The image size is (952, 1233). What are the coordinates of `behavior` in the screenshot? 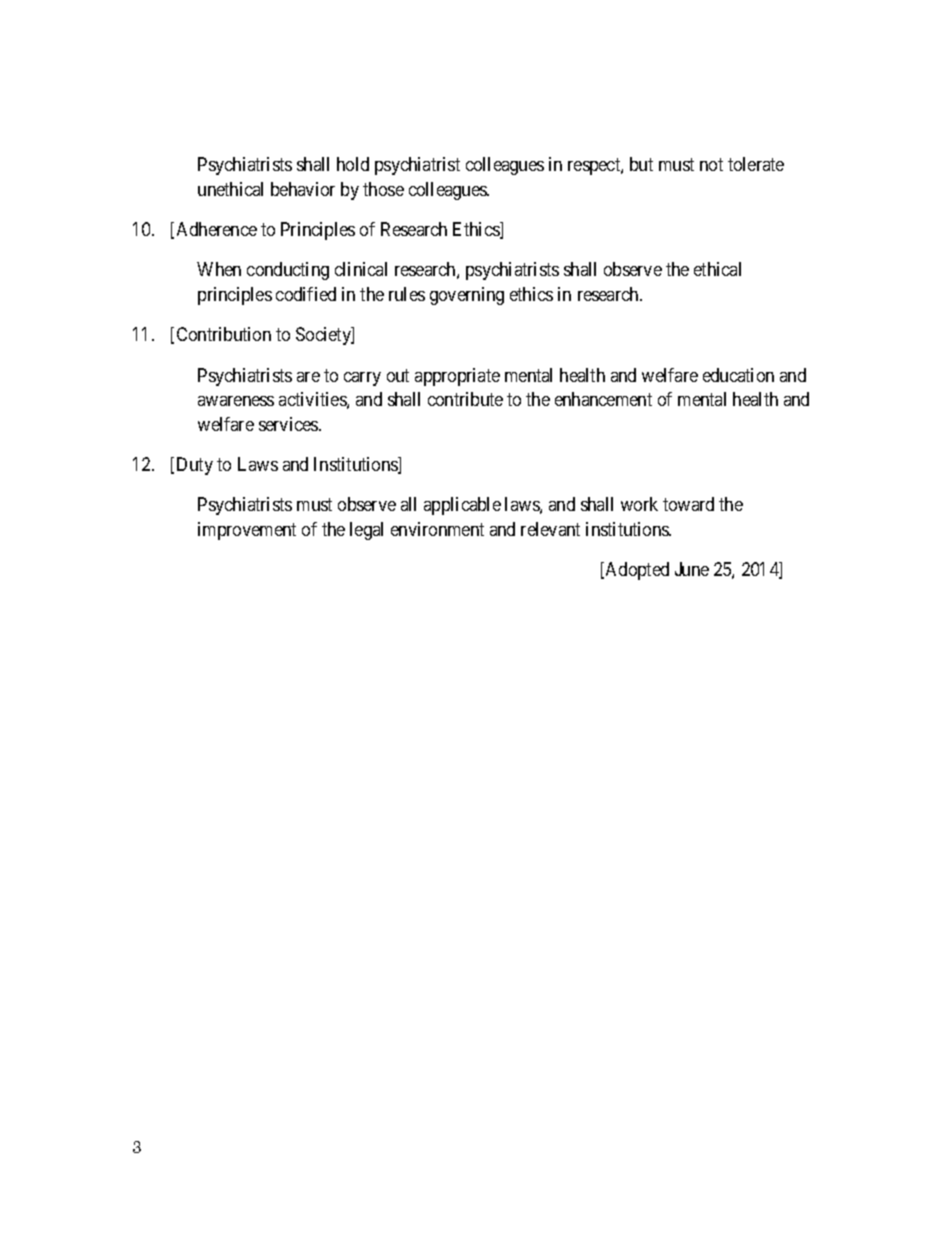 It's located at (303, 189).
